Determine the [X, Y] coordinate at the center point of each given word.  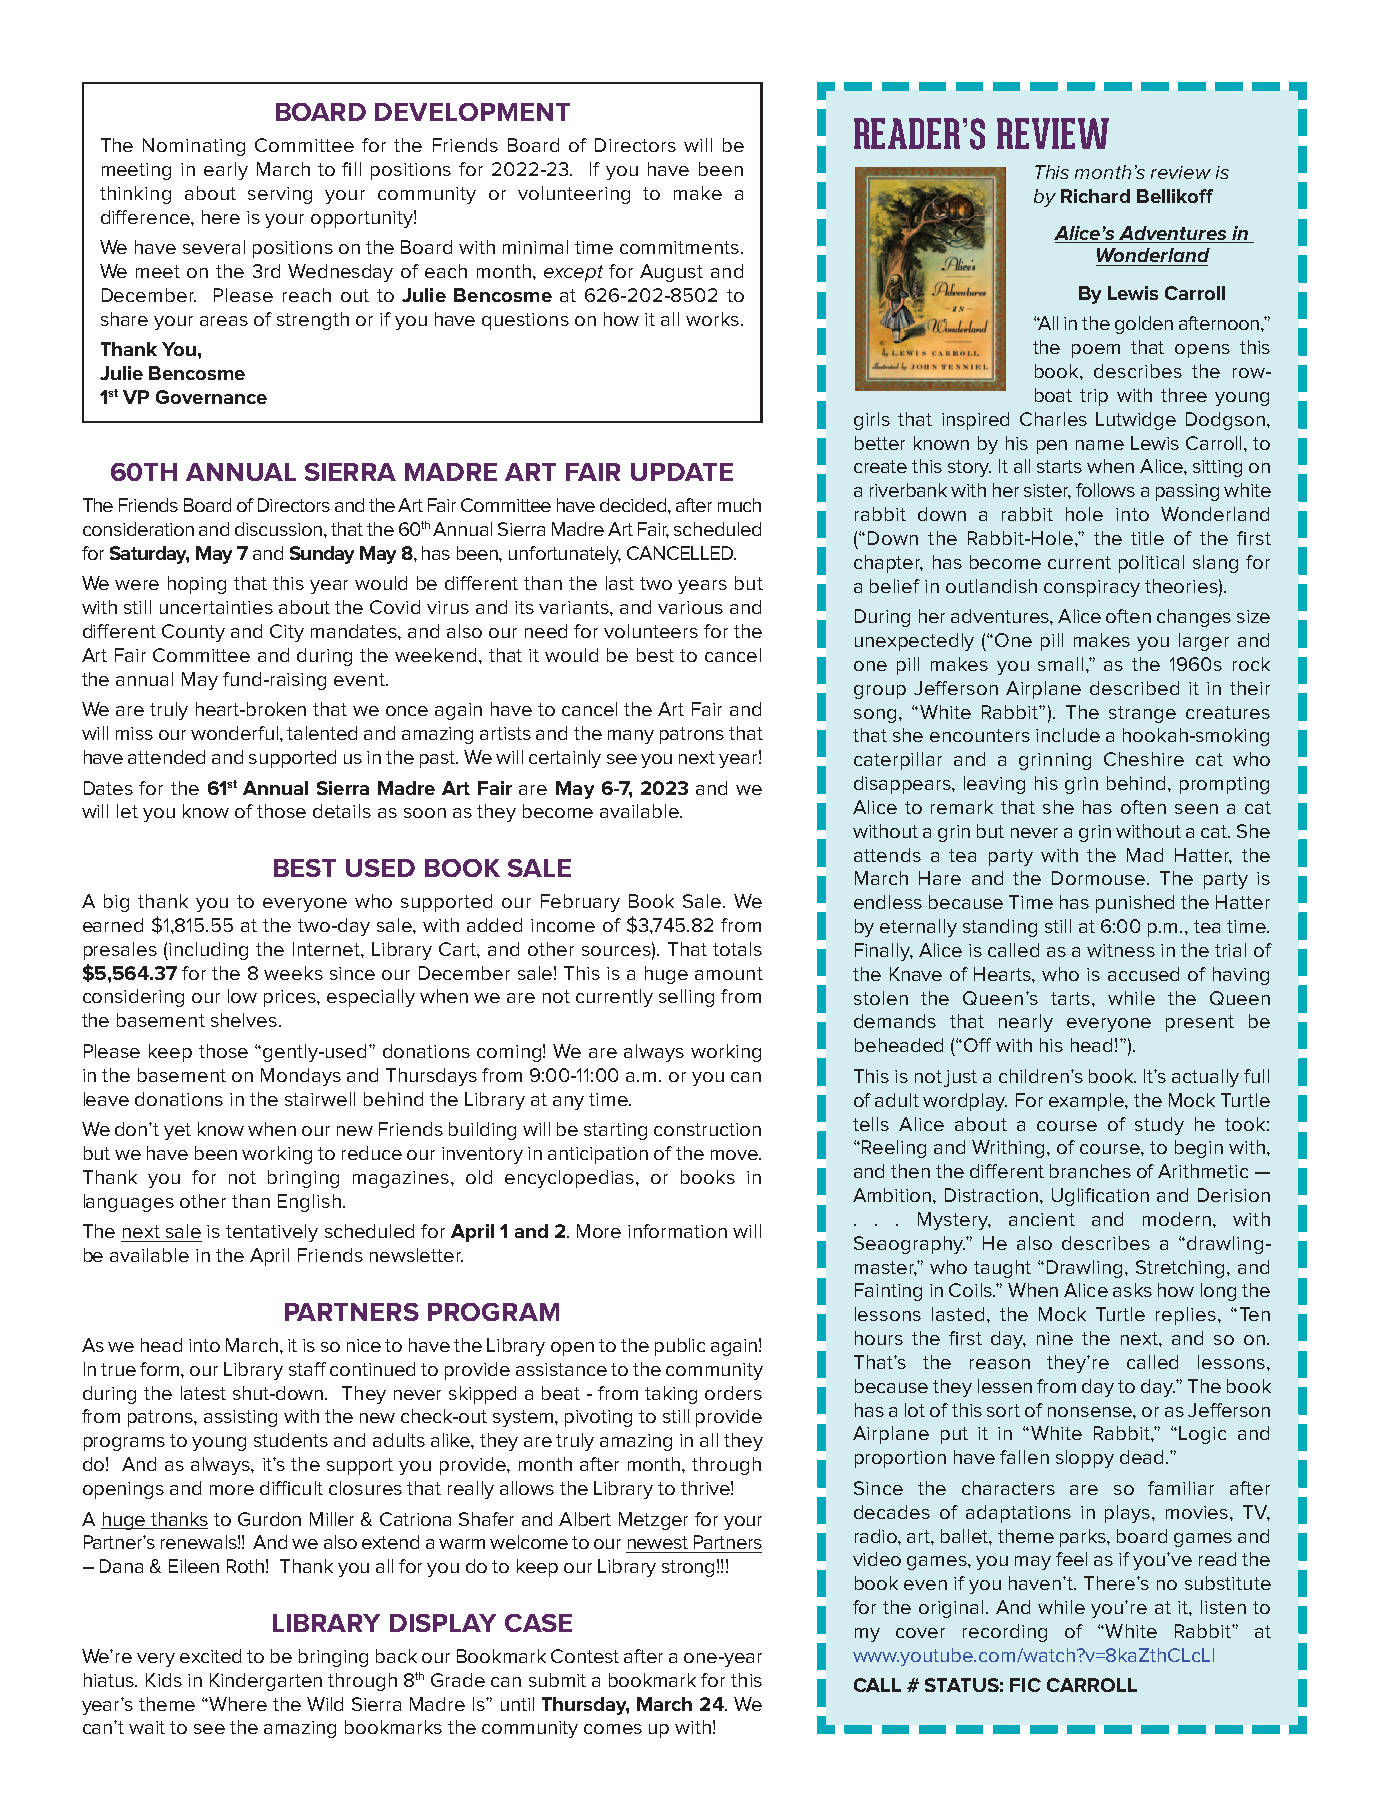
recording [1005, 1633]
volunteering [574, 195]
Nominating [194, 147]
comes [613, 1729]
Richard [1095, 196]
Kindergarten [266, 1682]
